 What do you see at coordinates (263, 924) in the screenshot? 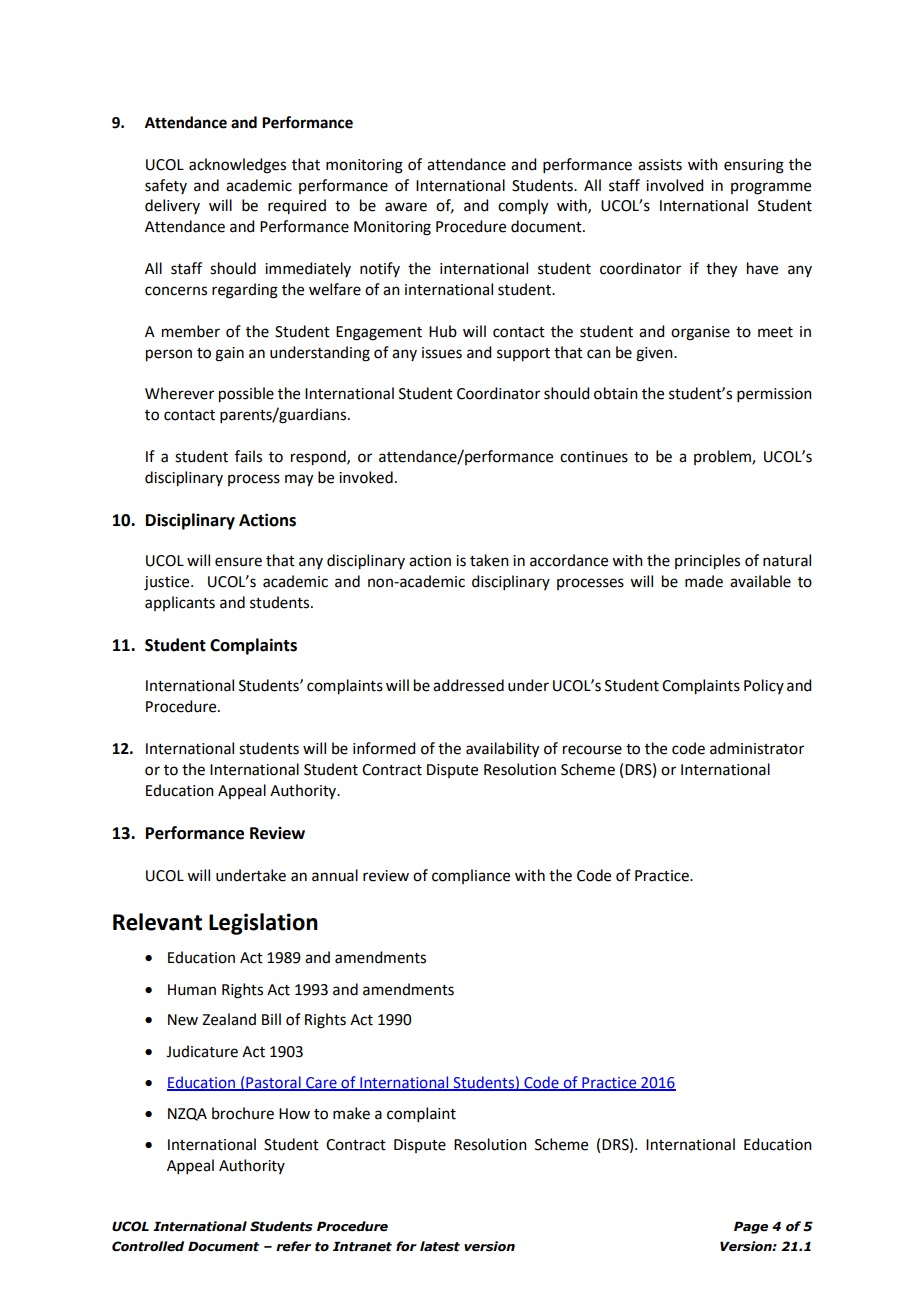
I see `Legislation` at bounding box center [263, 924].
